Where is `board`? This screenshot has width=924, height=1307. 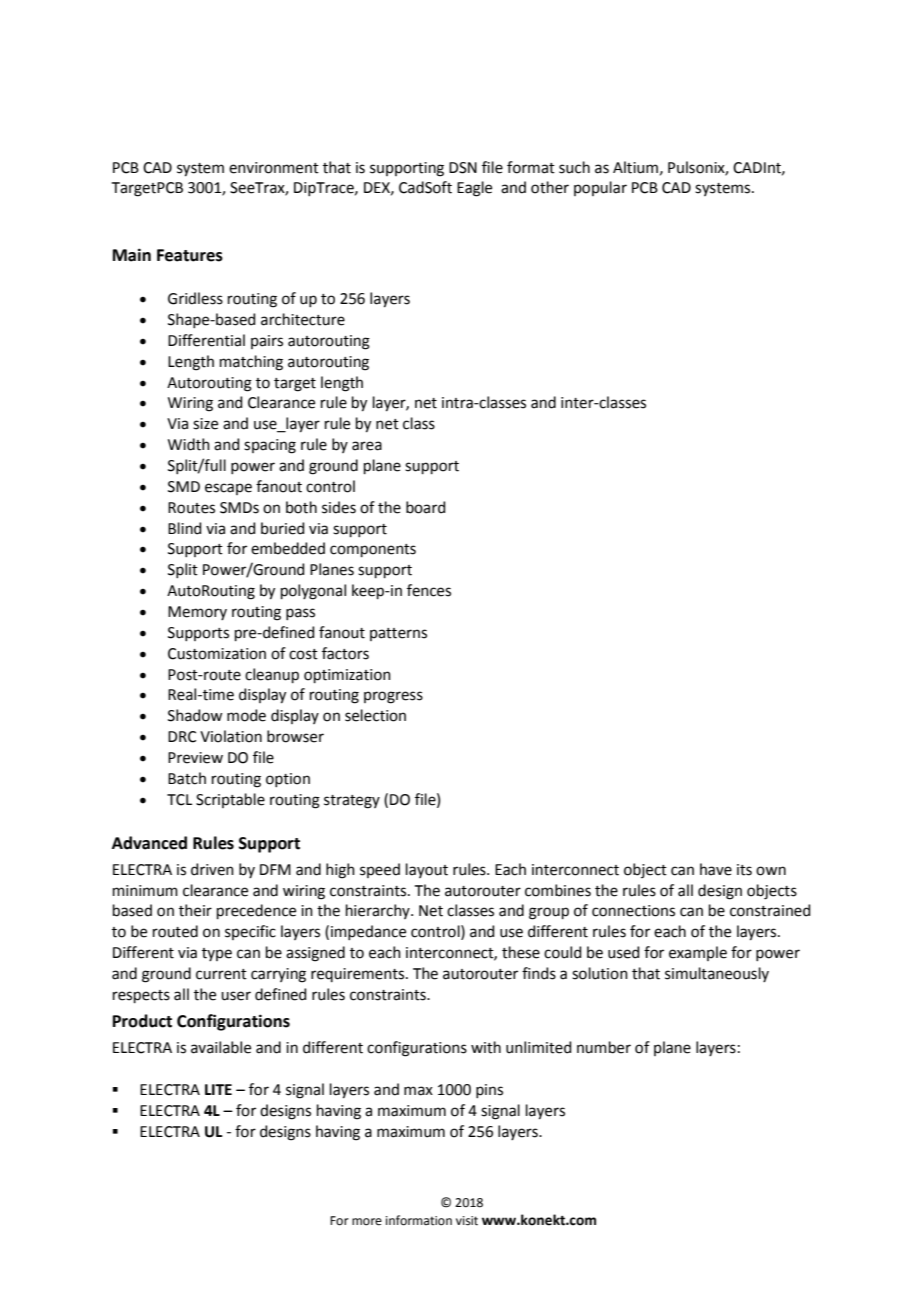 board is located at coordinates (426, 507).
